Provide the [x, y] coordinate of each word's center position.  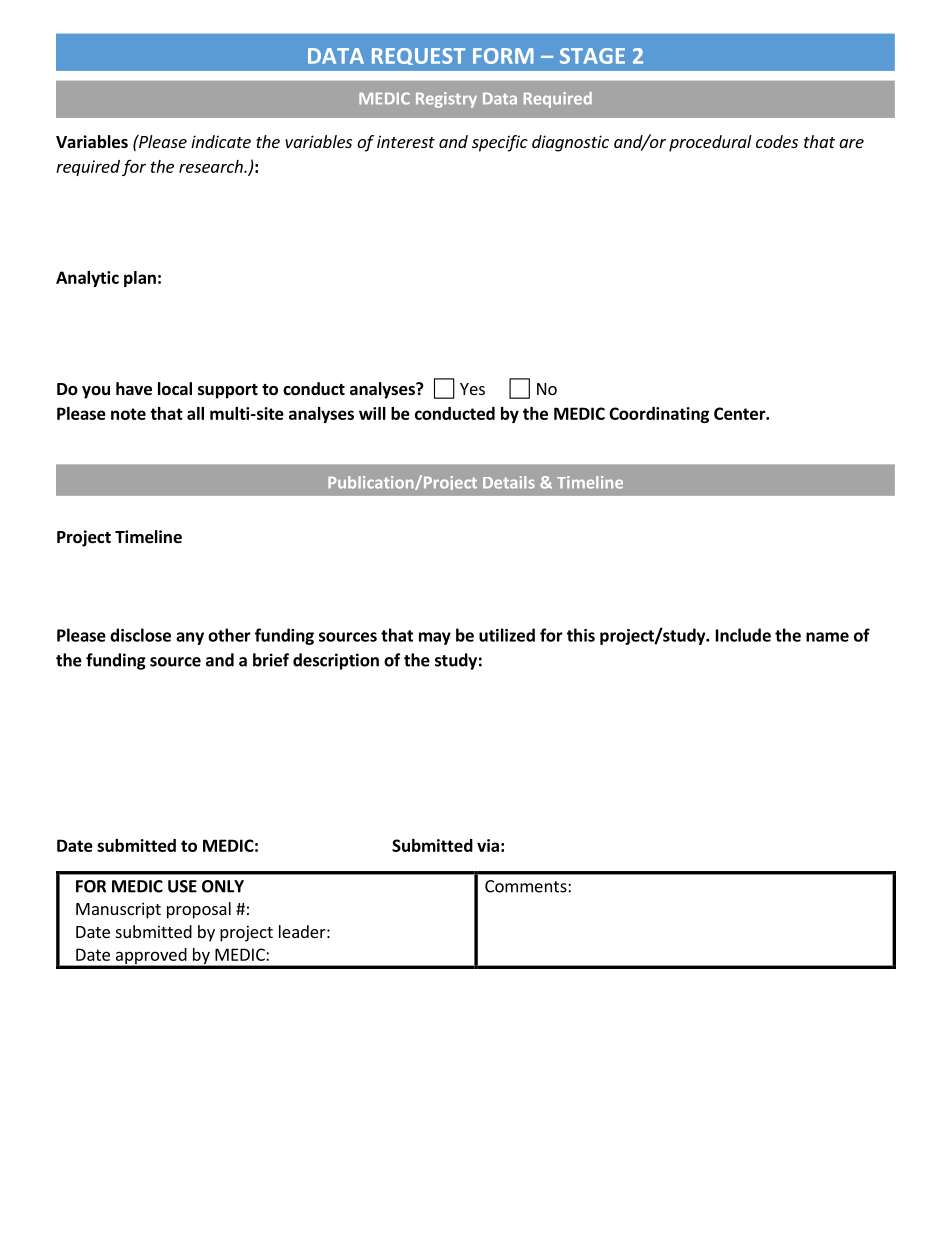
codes [777, 141]
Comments [527, 886]
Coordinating [659, 415]
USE [182, 886]
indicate [221, 141]
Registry [446, 100]
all [195, 413]
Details [509, 482]
